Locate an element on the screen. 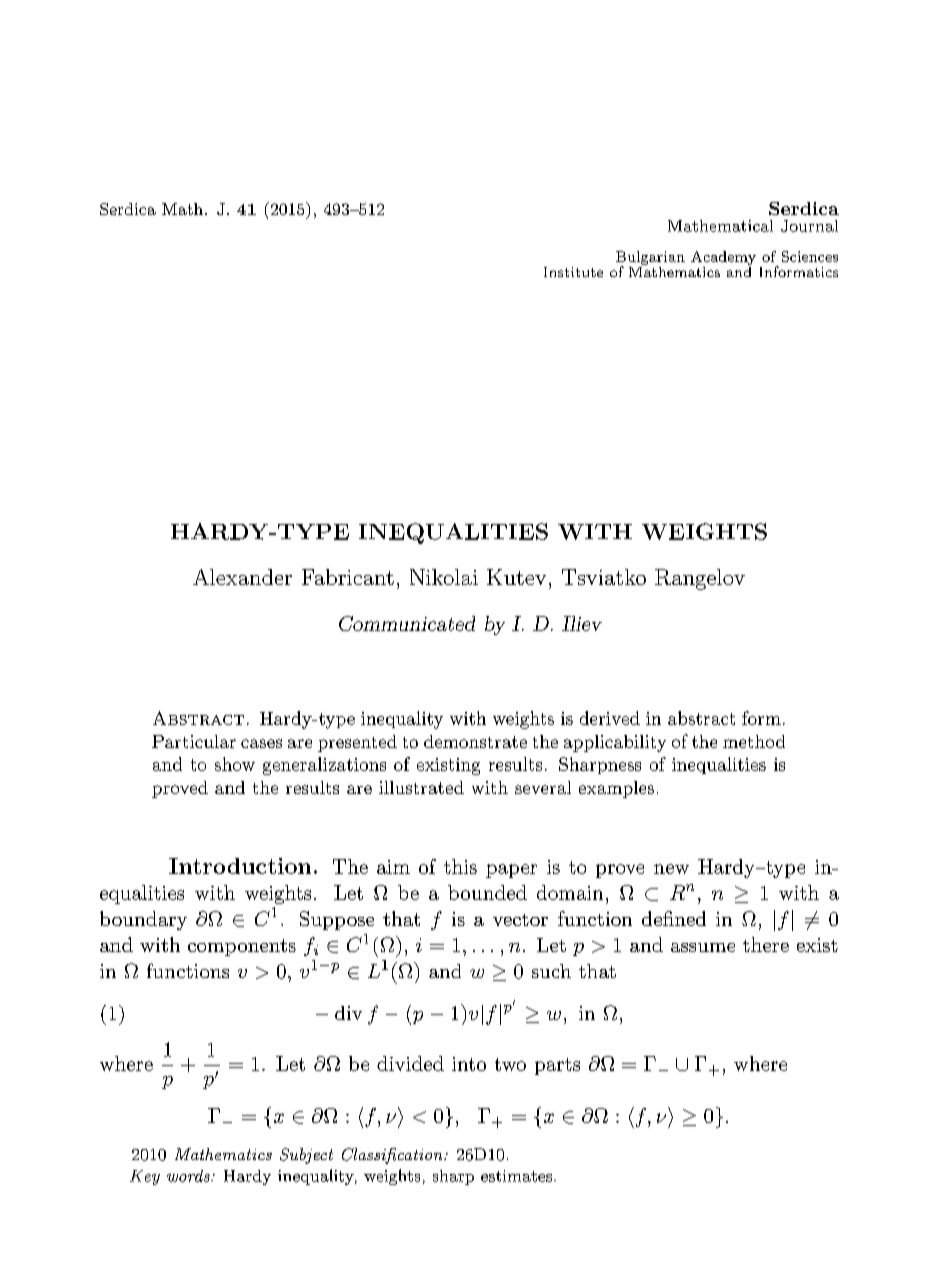 The height and width of the screenshot is (1288, 931). parts is located at coordinates (557, 1066).
